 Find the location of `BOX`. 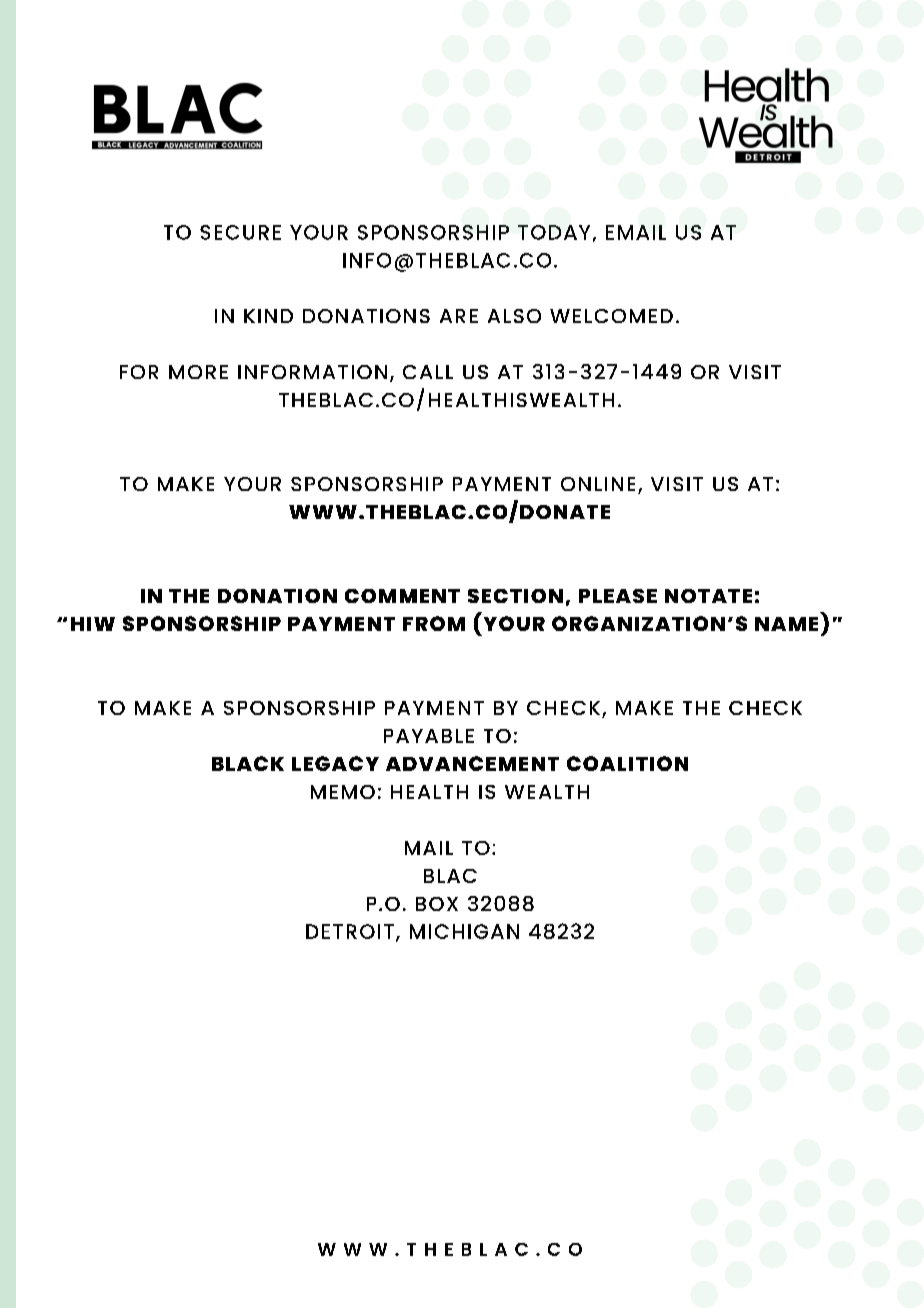

BOX is located at coordinates (437, 904).
